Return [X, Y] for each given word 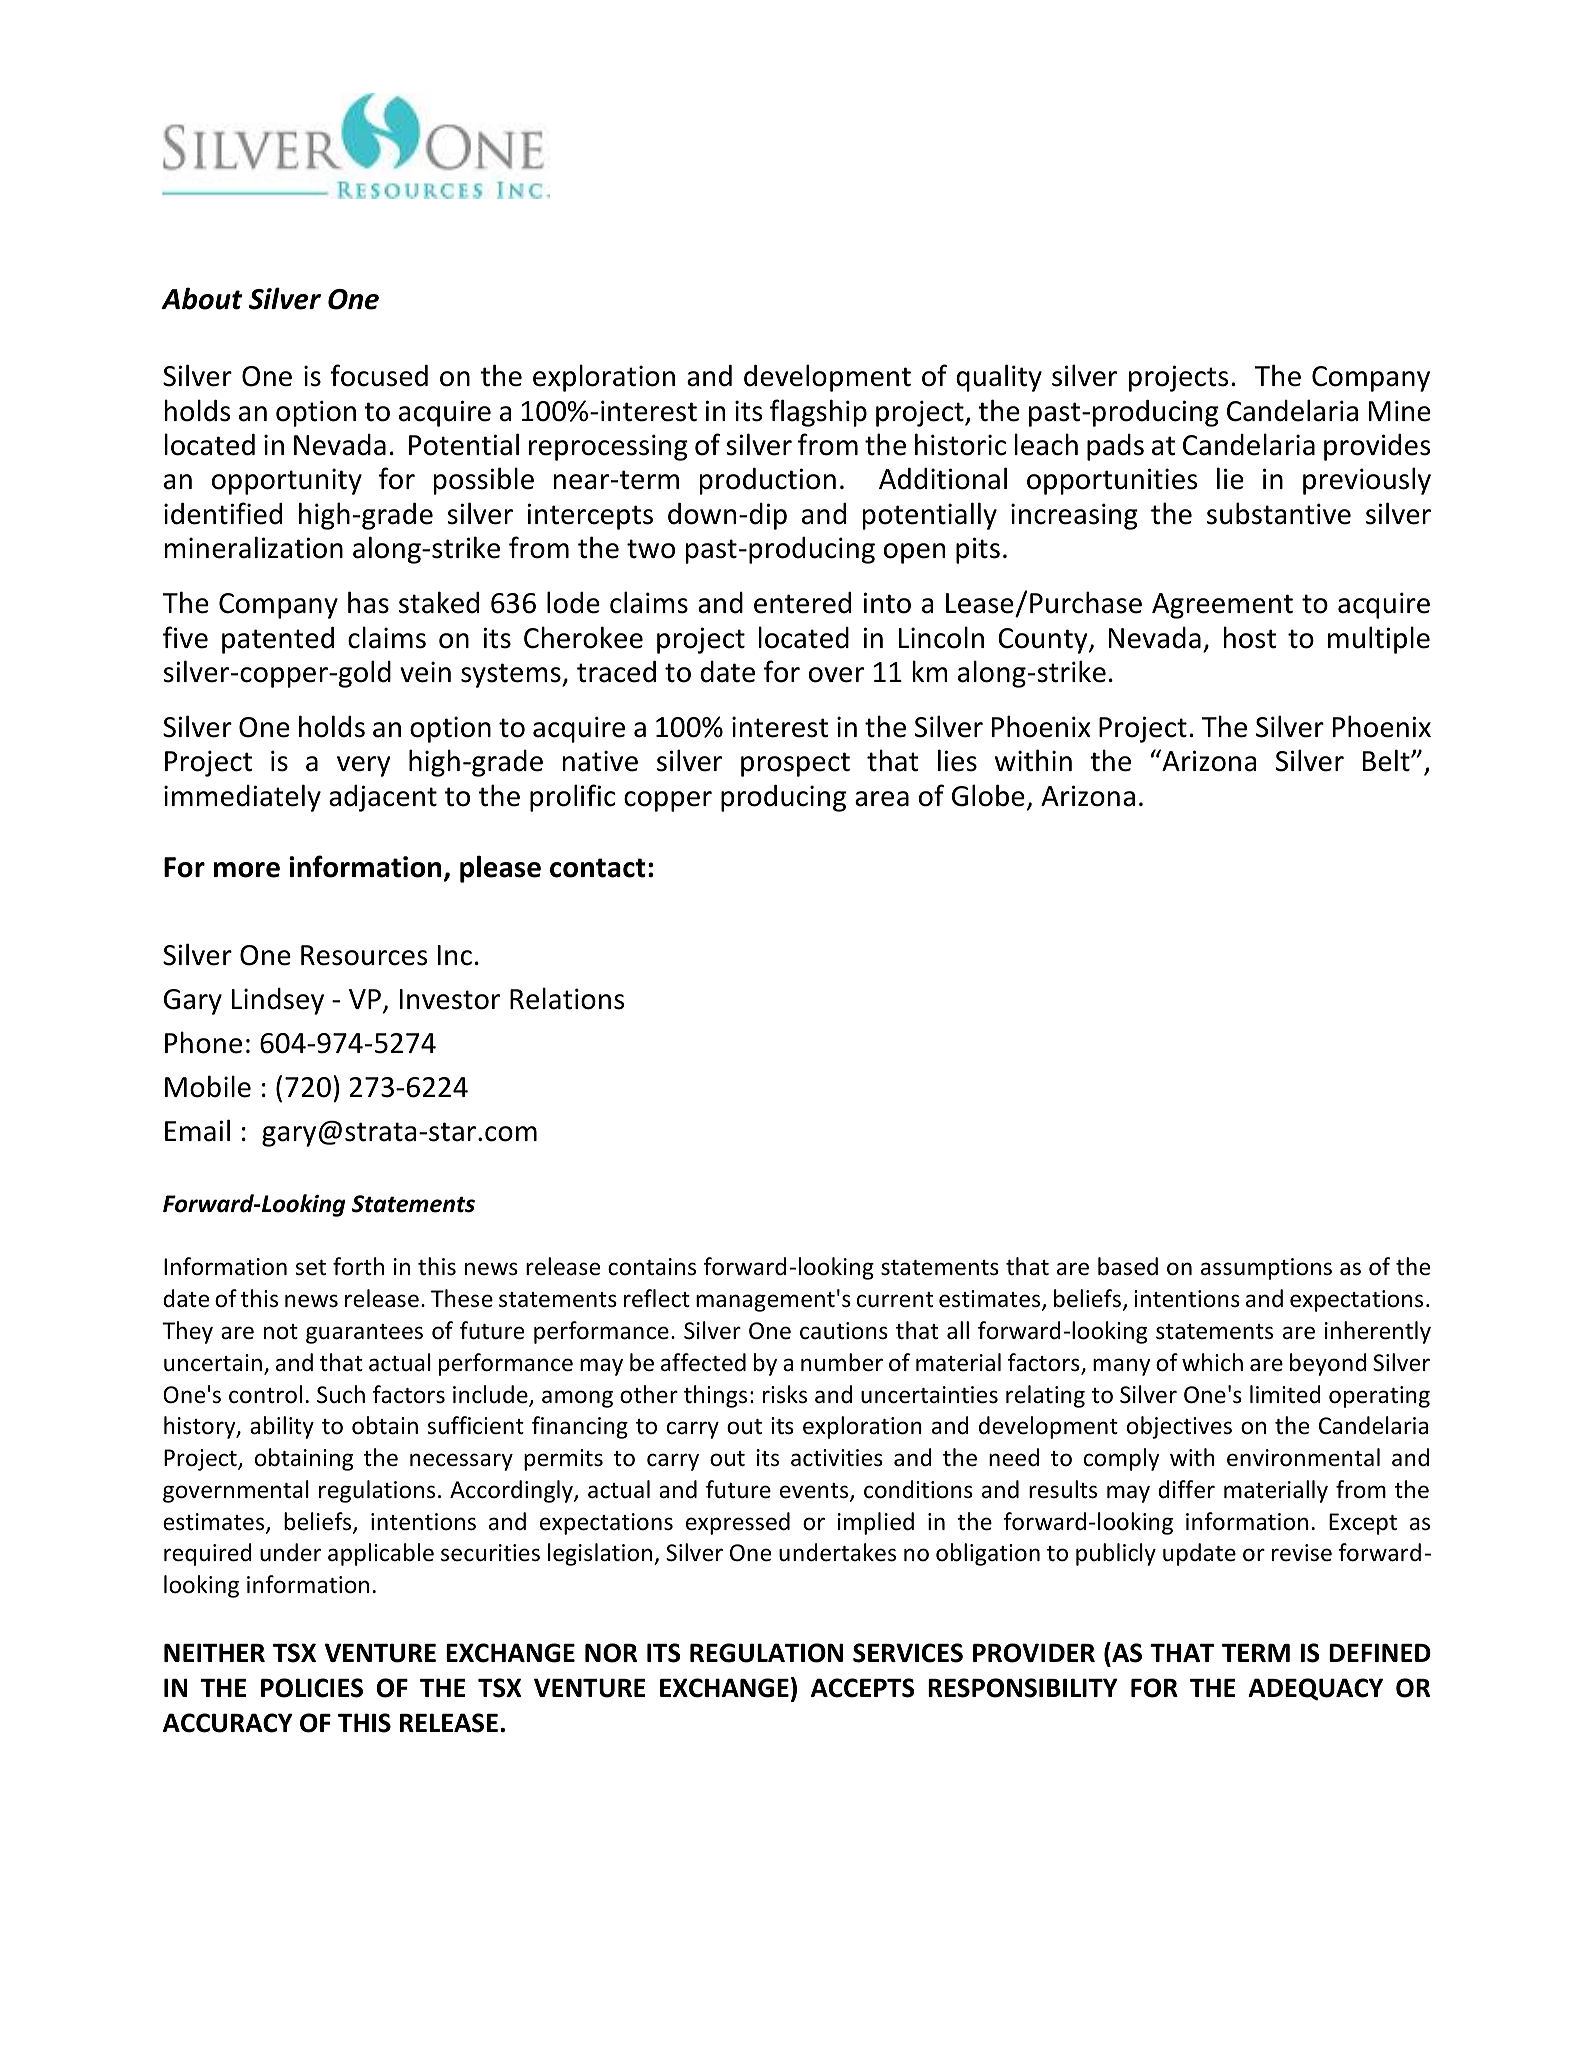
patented [278, 640]
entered [802, 603]
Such [341, 1394]
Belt [1387, 760]
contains [652, 1267]
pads [1115, 447]
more [247, 870]
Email [197, 1130]
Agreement [1222, 606]
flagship [818, 413]
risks [785, 1394]
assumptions [1266, 1269]
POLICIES [312, 1688]
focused [379, 375]
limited [1285, 1394]
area [882, 799]
